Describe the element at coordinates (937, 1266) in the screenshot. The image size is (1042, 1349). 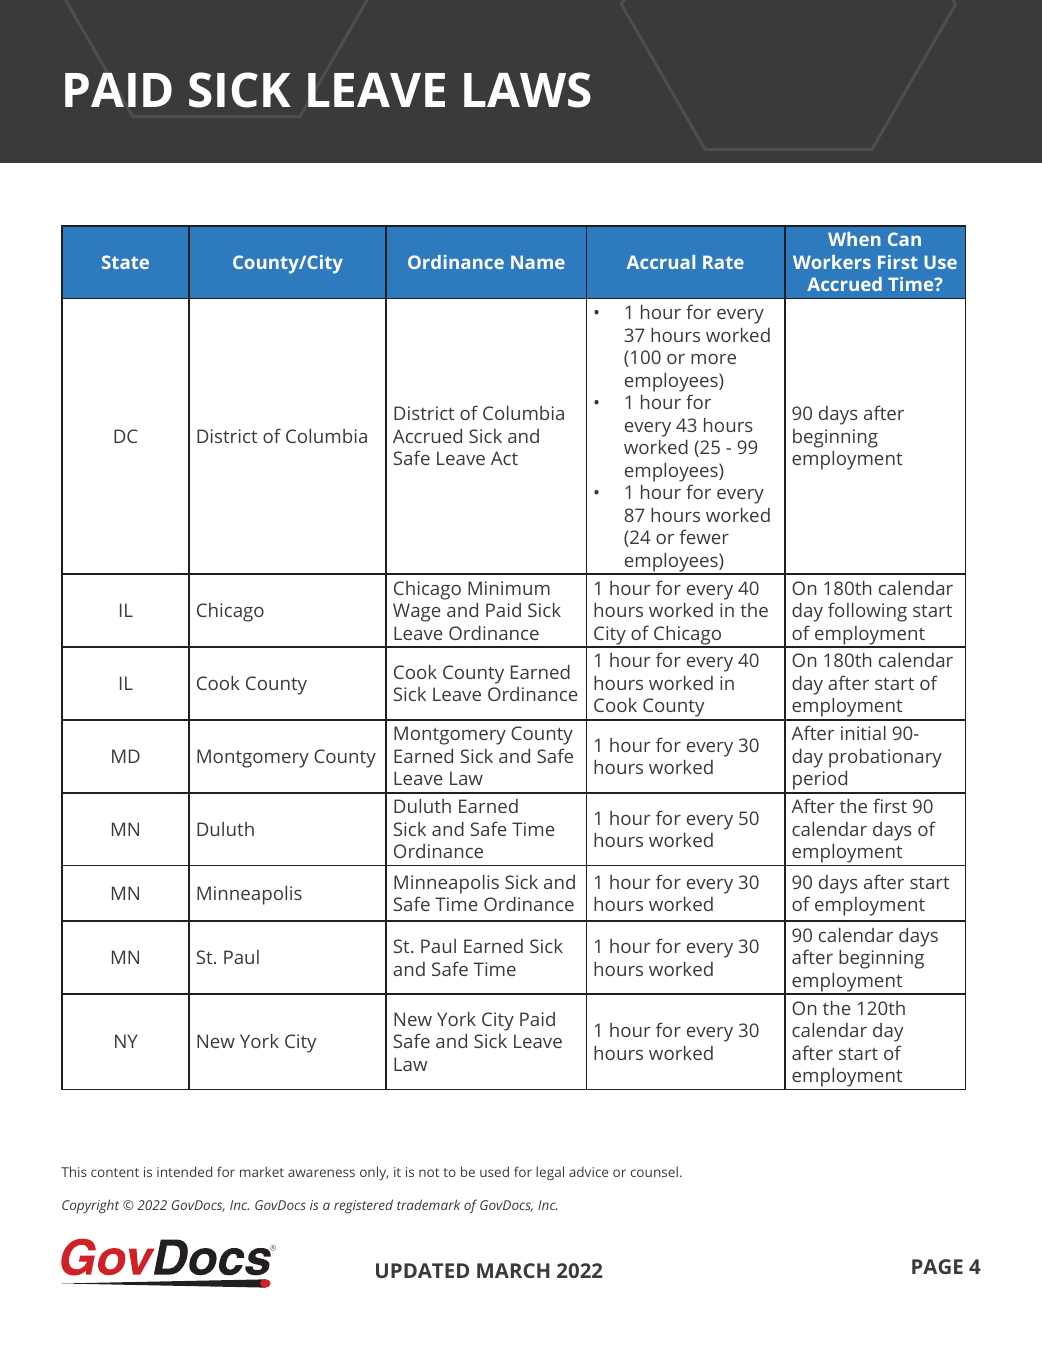
I see `PAGE` at that location.
